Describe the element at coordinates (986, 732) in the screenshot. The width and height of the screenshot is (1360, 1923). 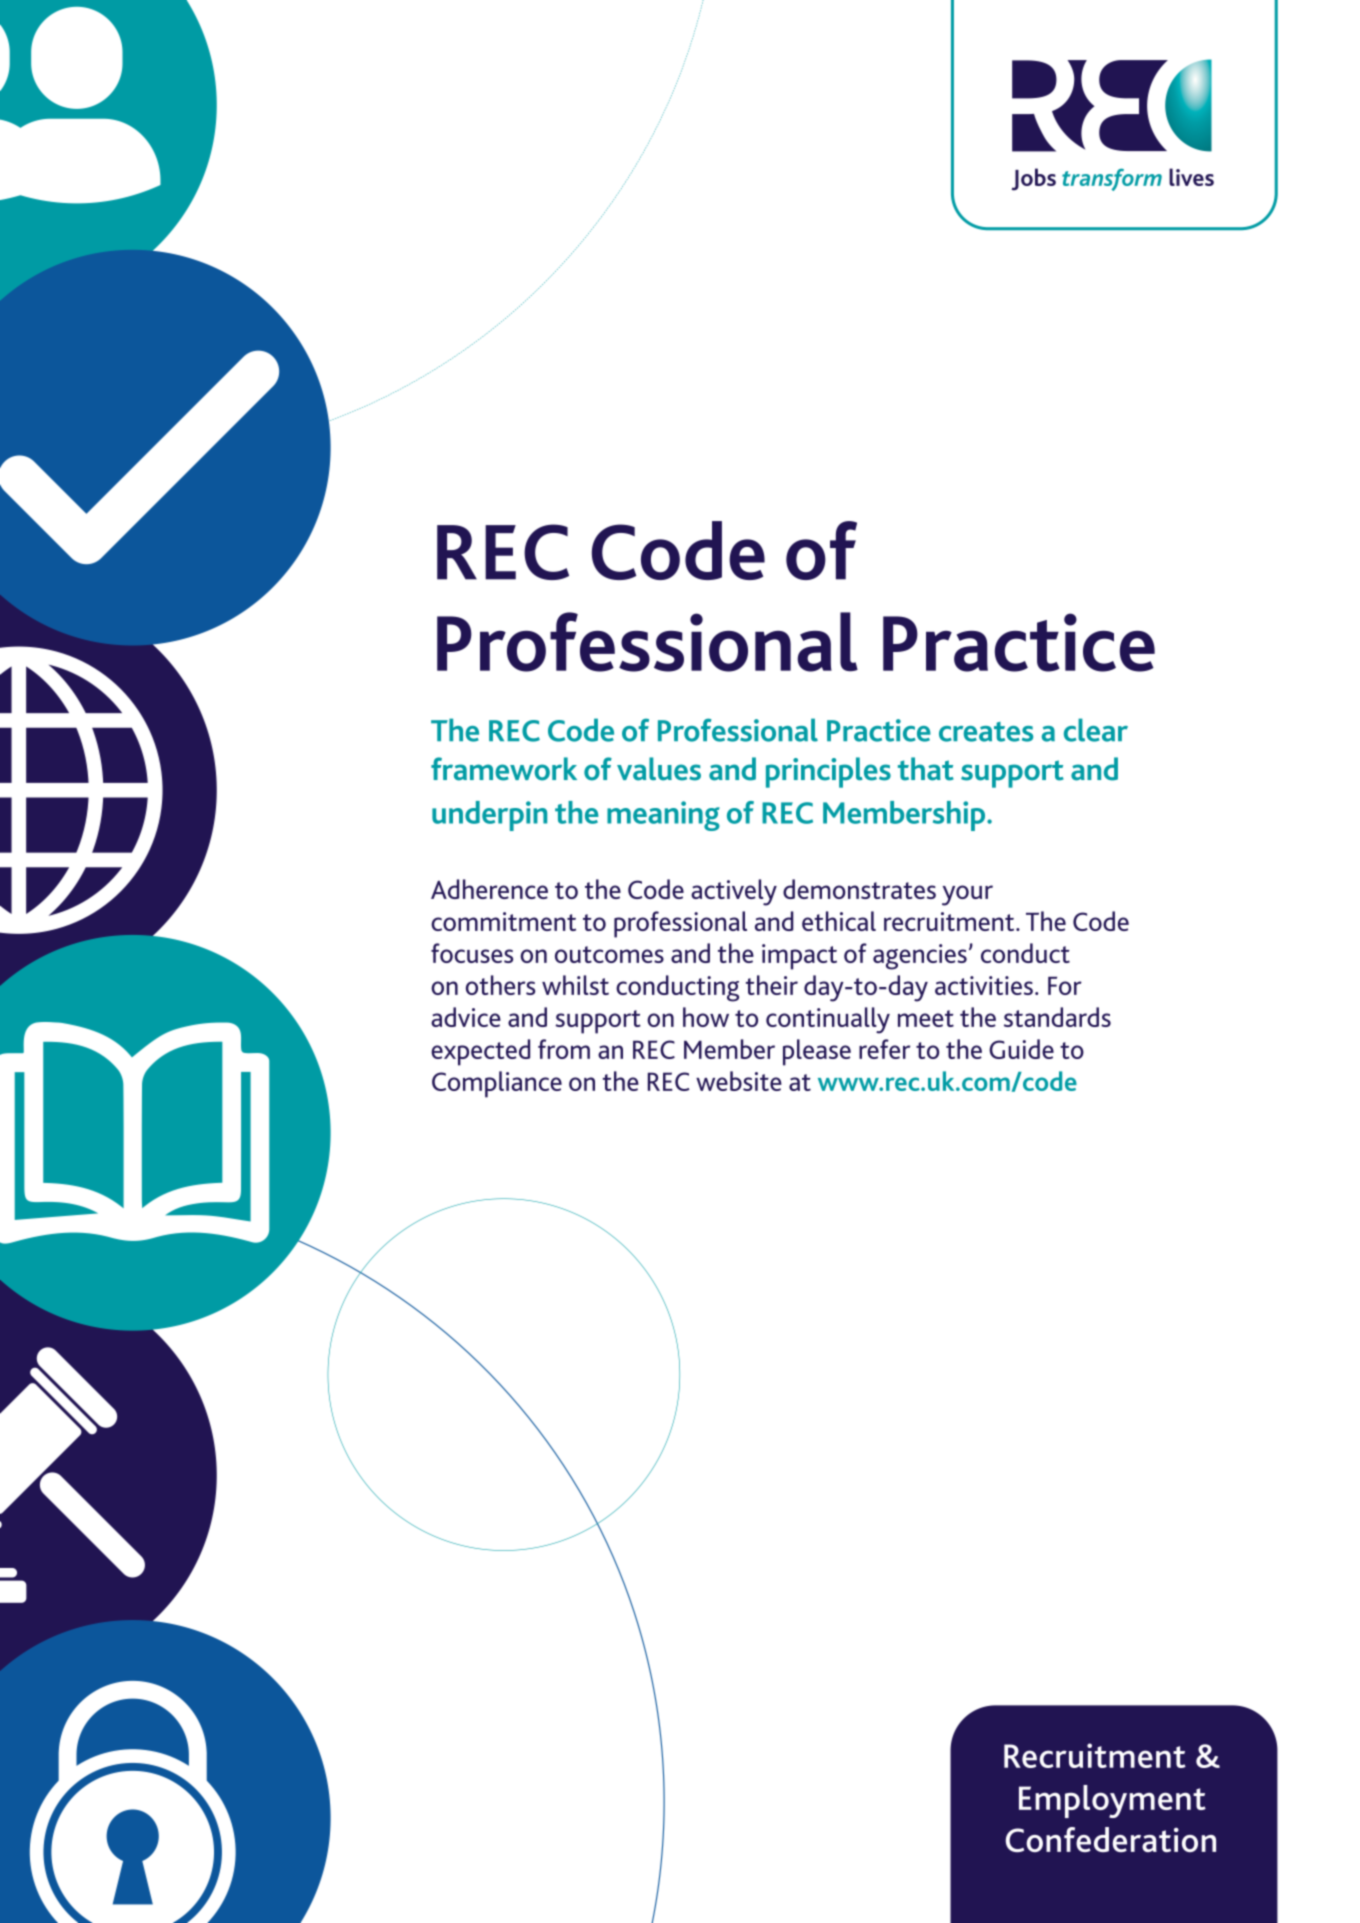
I see `creates` at that location.
